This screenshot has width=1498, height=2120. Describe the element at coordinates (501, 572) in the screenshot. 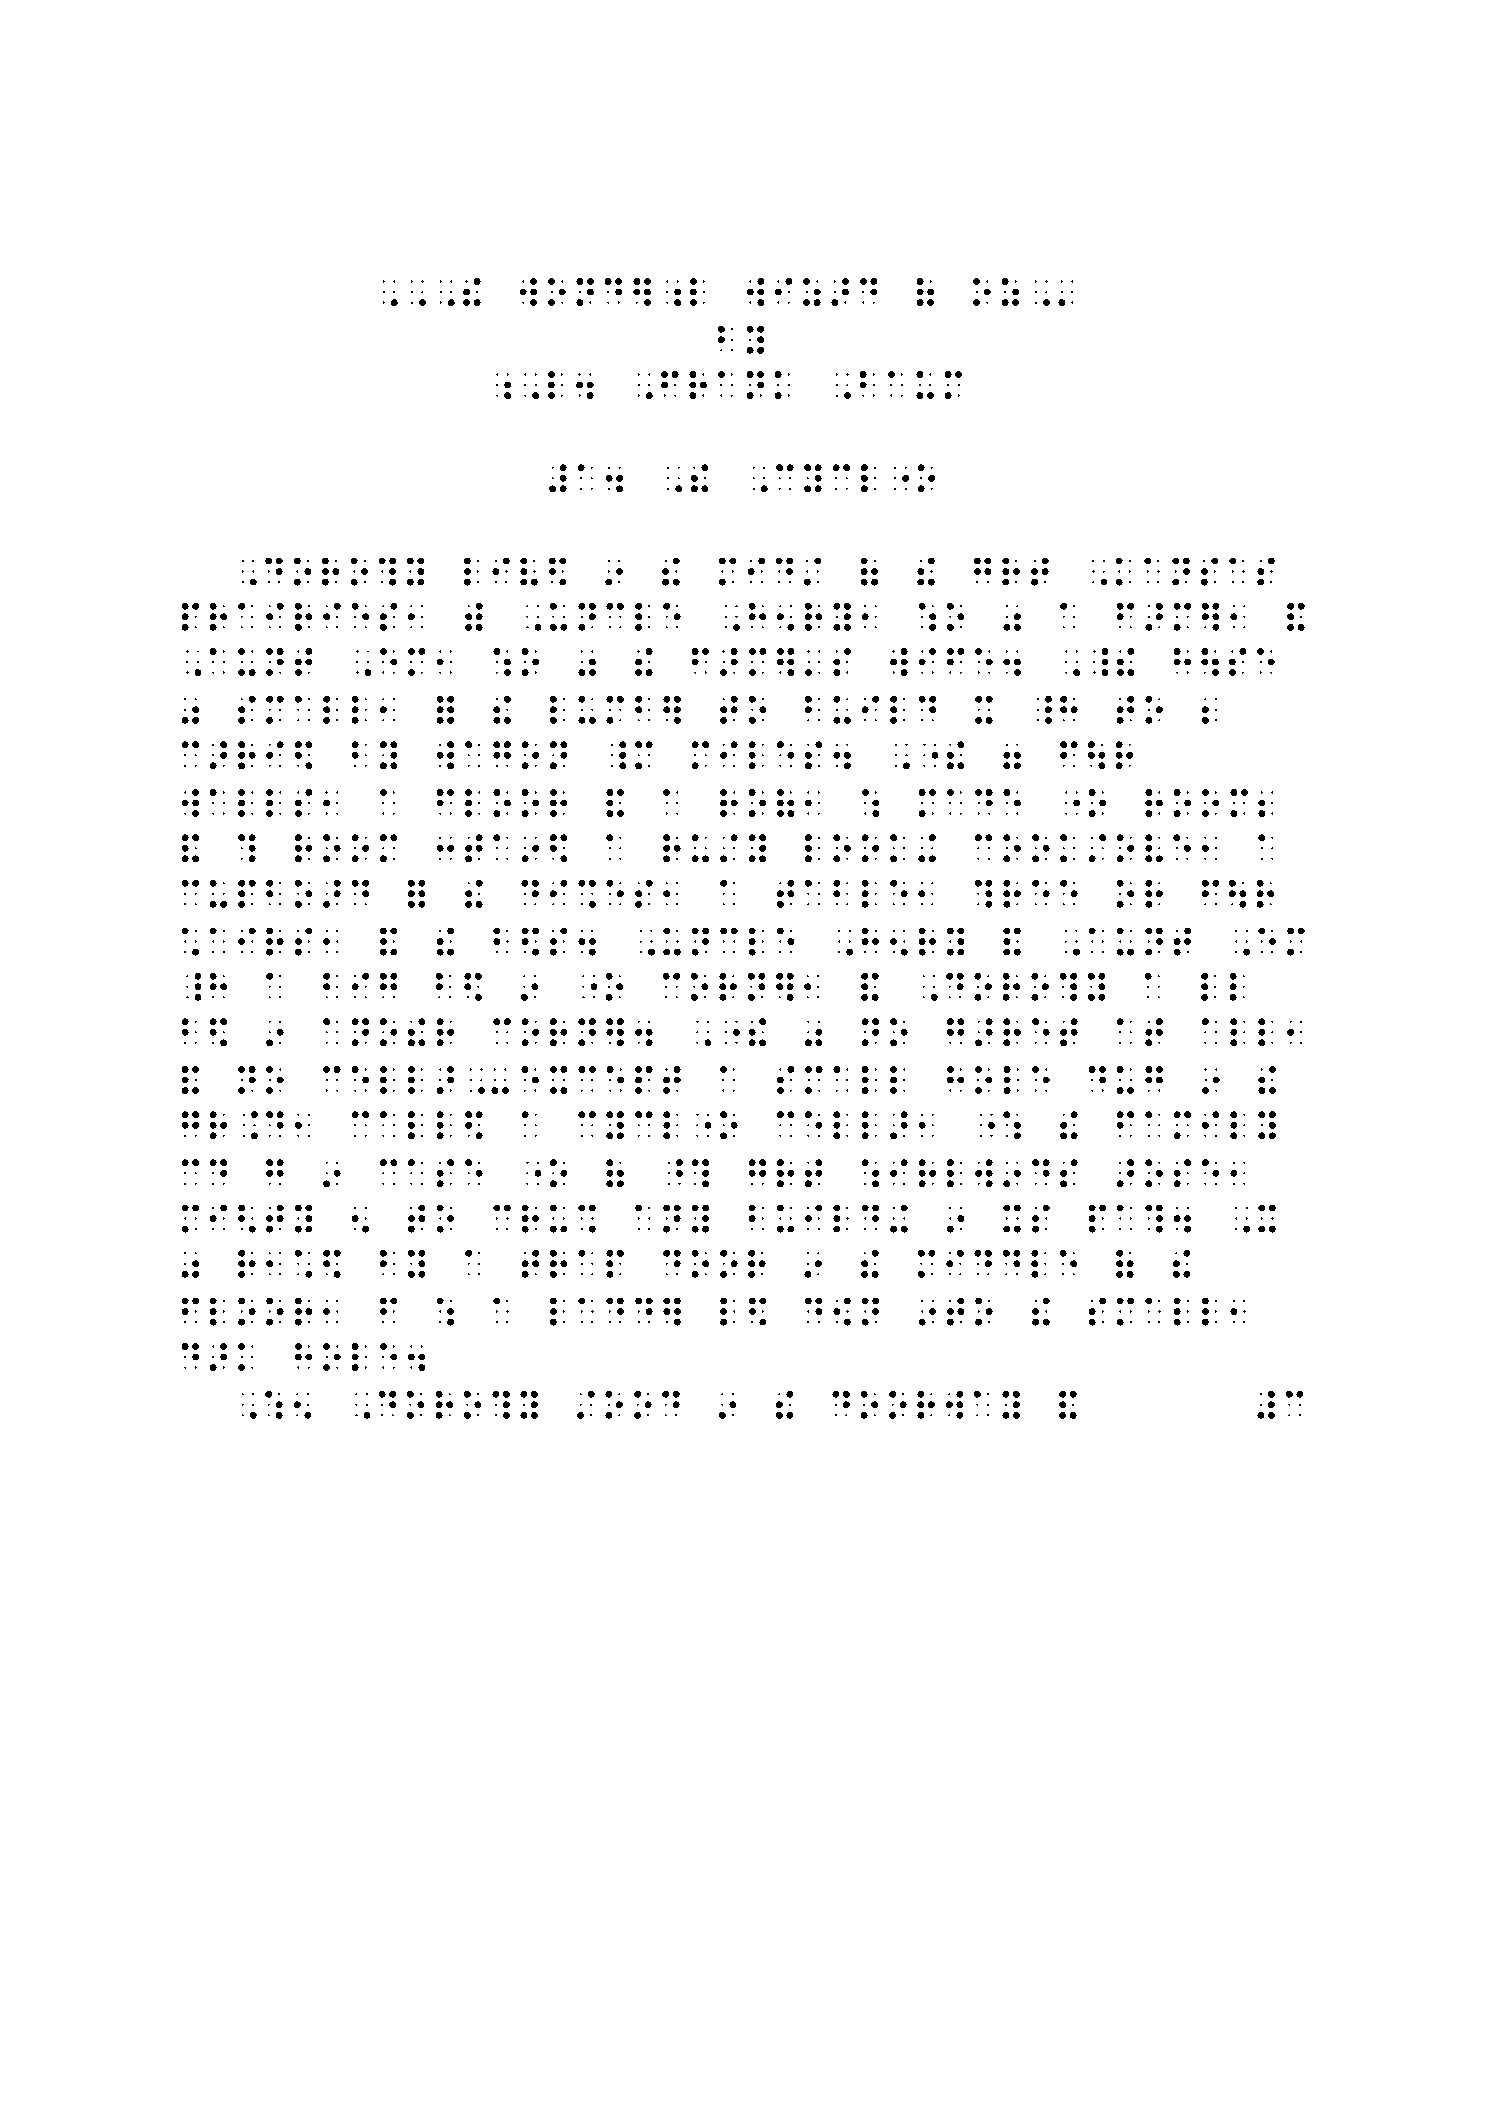

I see `LIV` at that location.
